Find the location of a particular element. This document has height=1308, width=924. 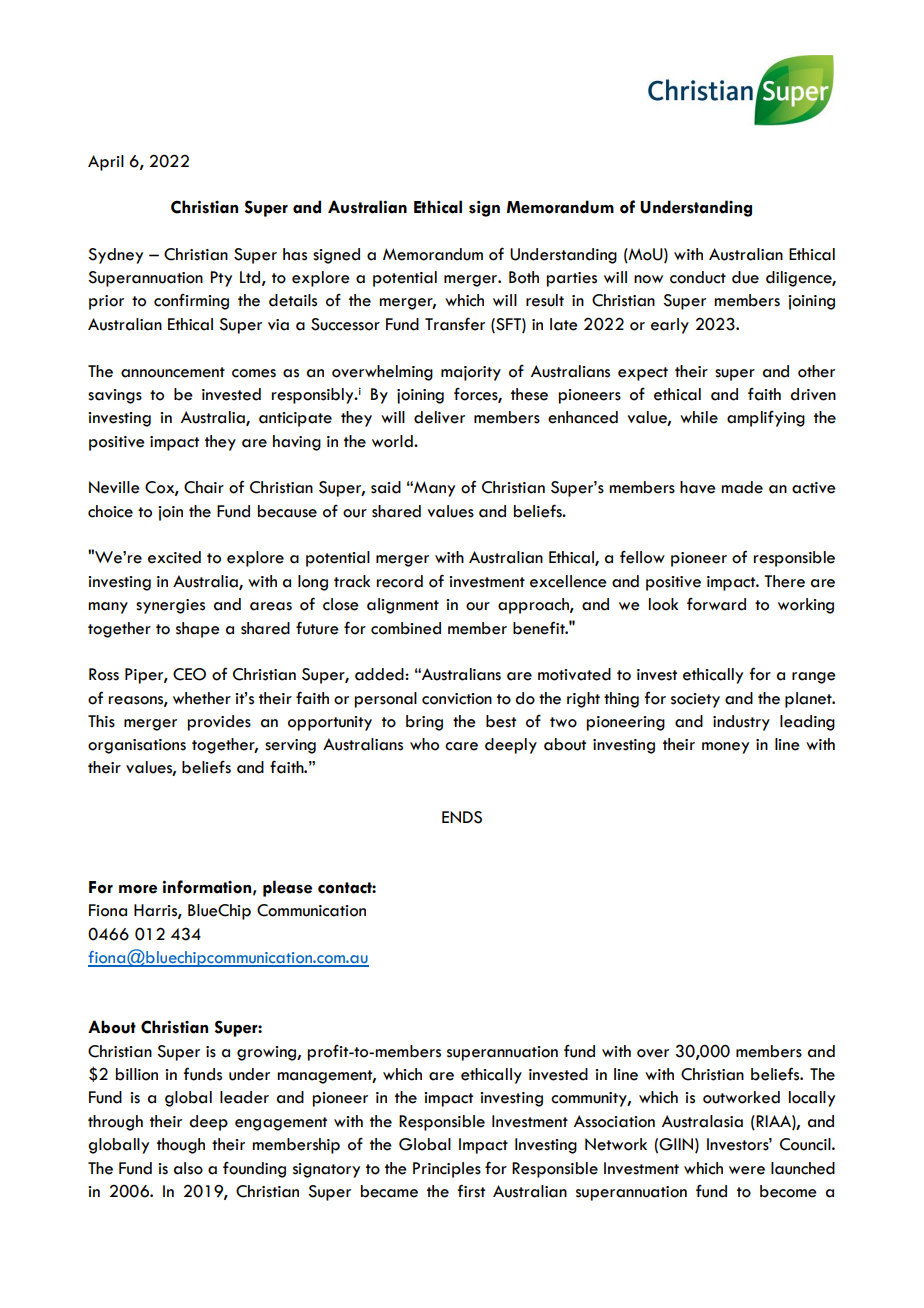

money is located at coordinates (725, 748).
